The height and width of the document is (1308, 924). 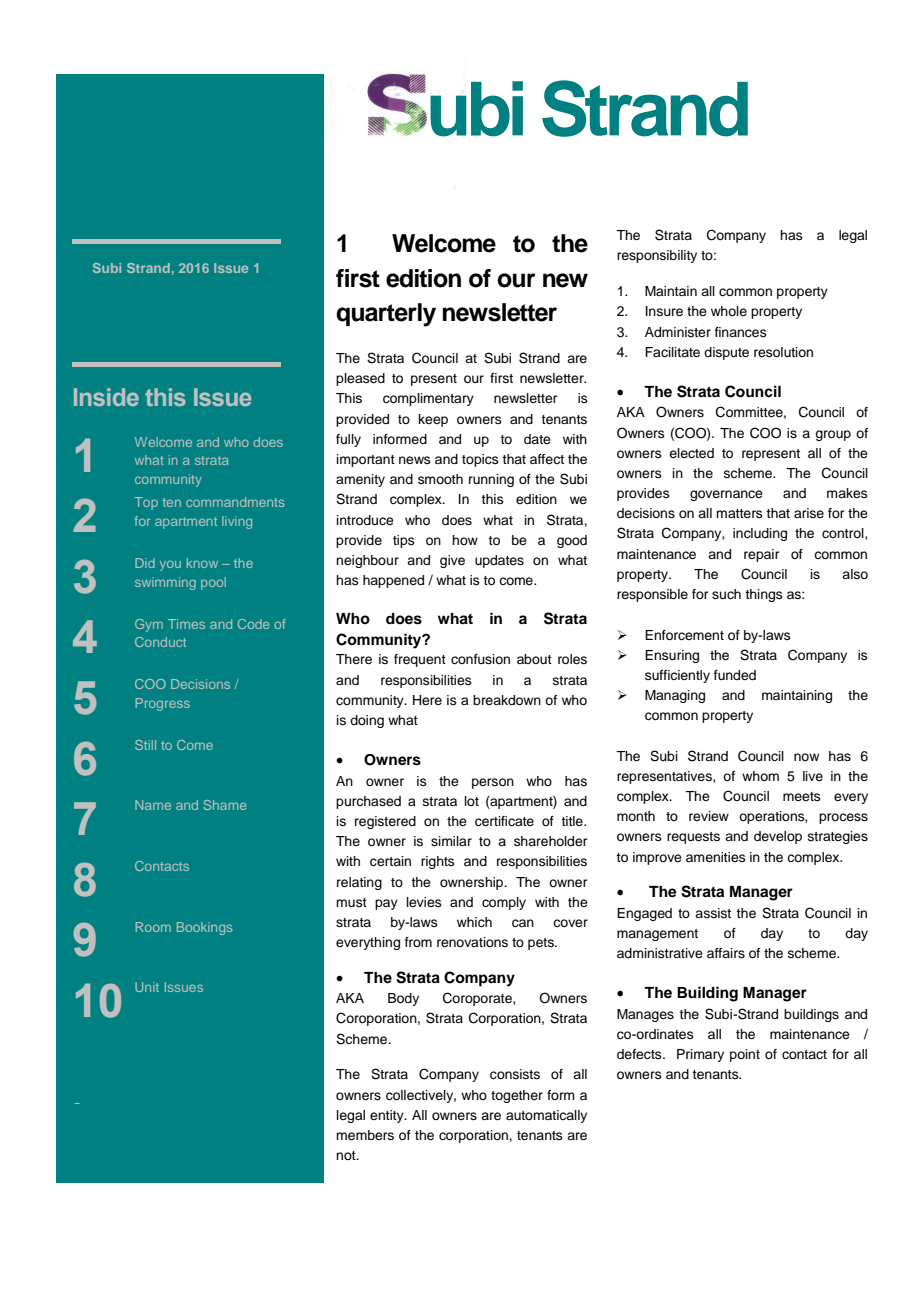 I want to click on funded, so click(x=735, y=675).
